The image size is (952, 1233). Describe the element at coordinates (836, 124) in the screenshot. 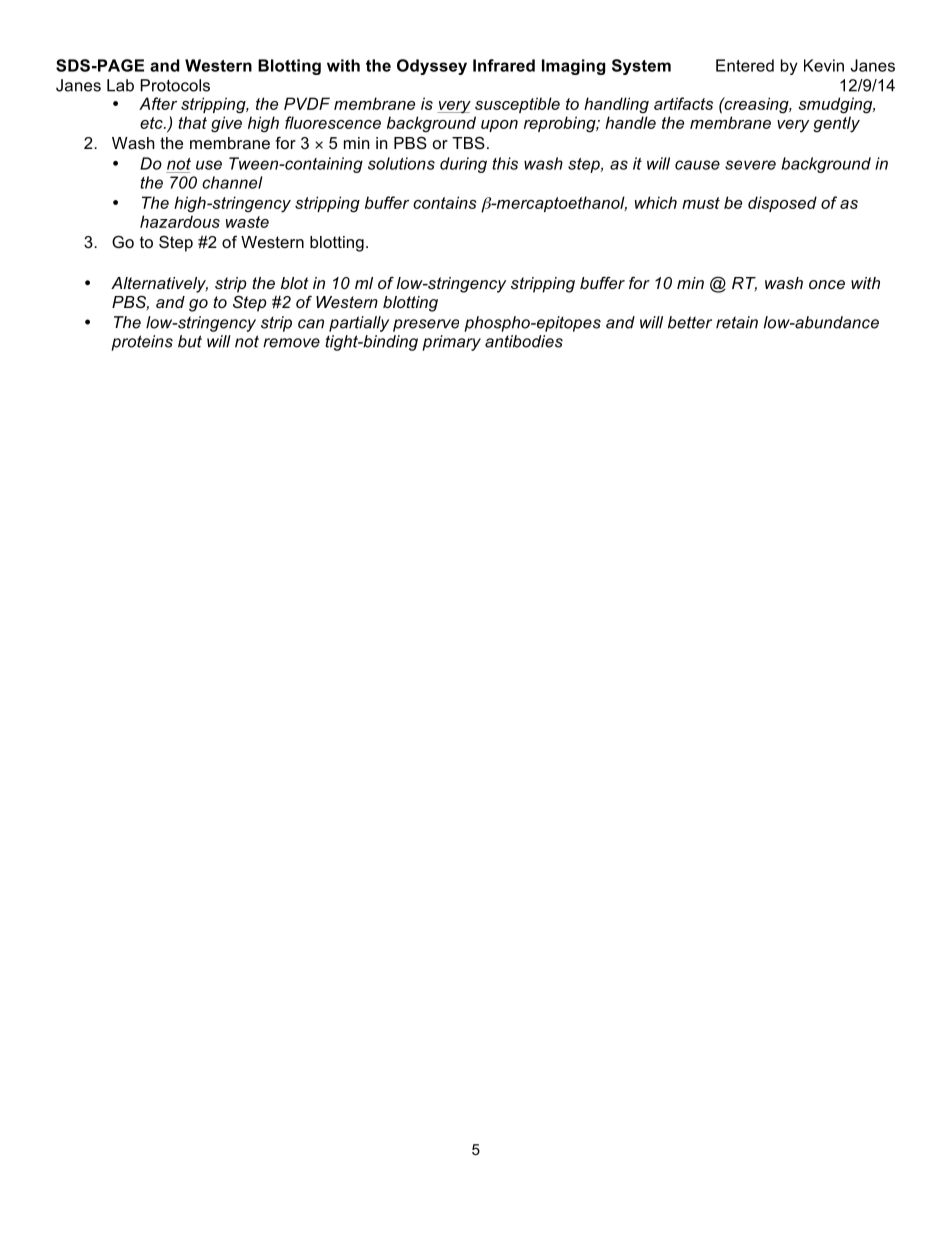

I see `gently` at that location.
